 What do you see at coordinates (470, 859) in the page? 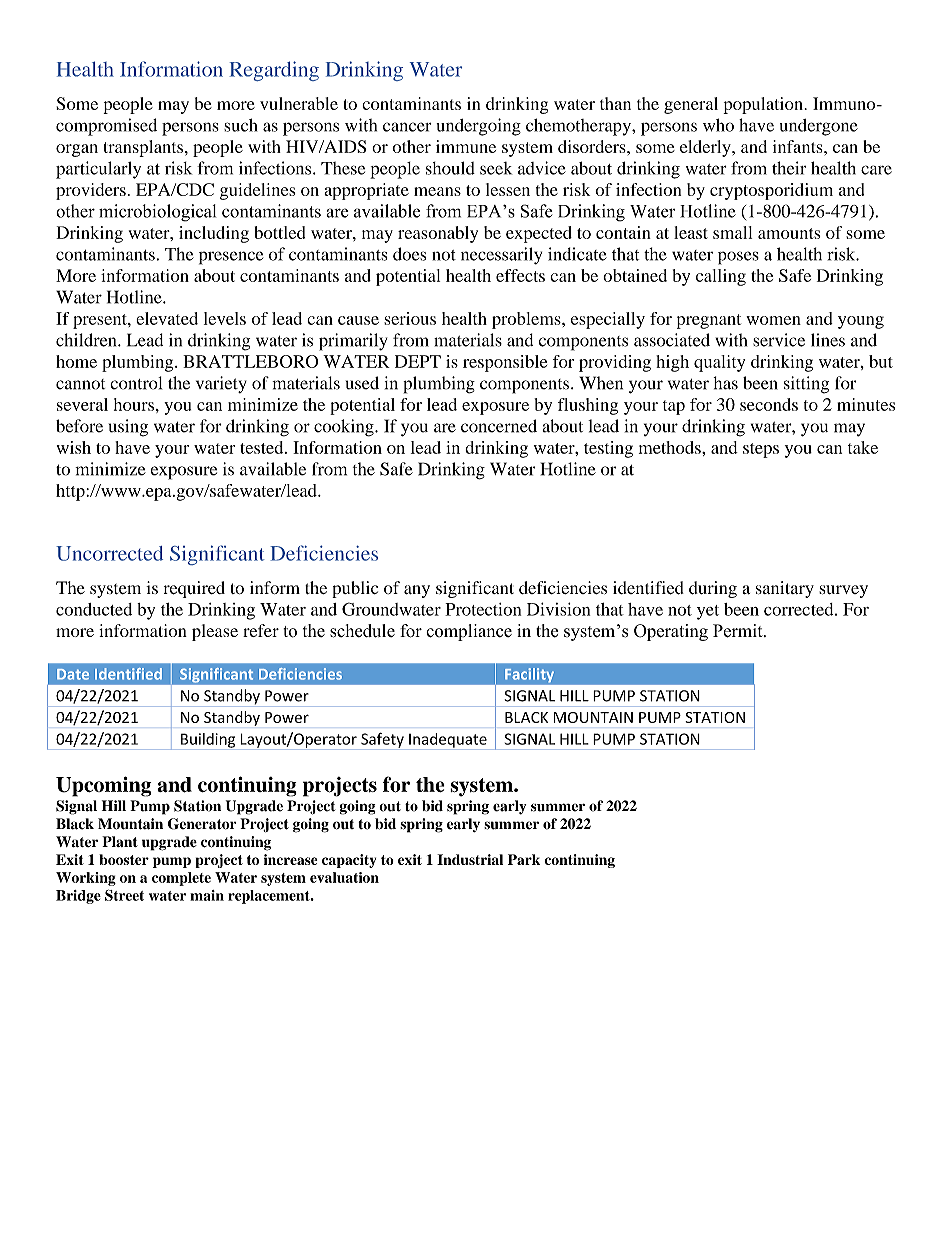
I see `Industrial` at bounding box center [470, 859].
